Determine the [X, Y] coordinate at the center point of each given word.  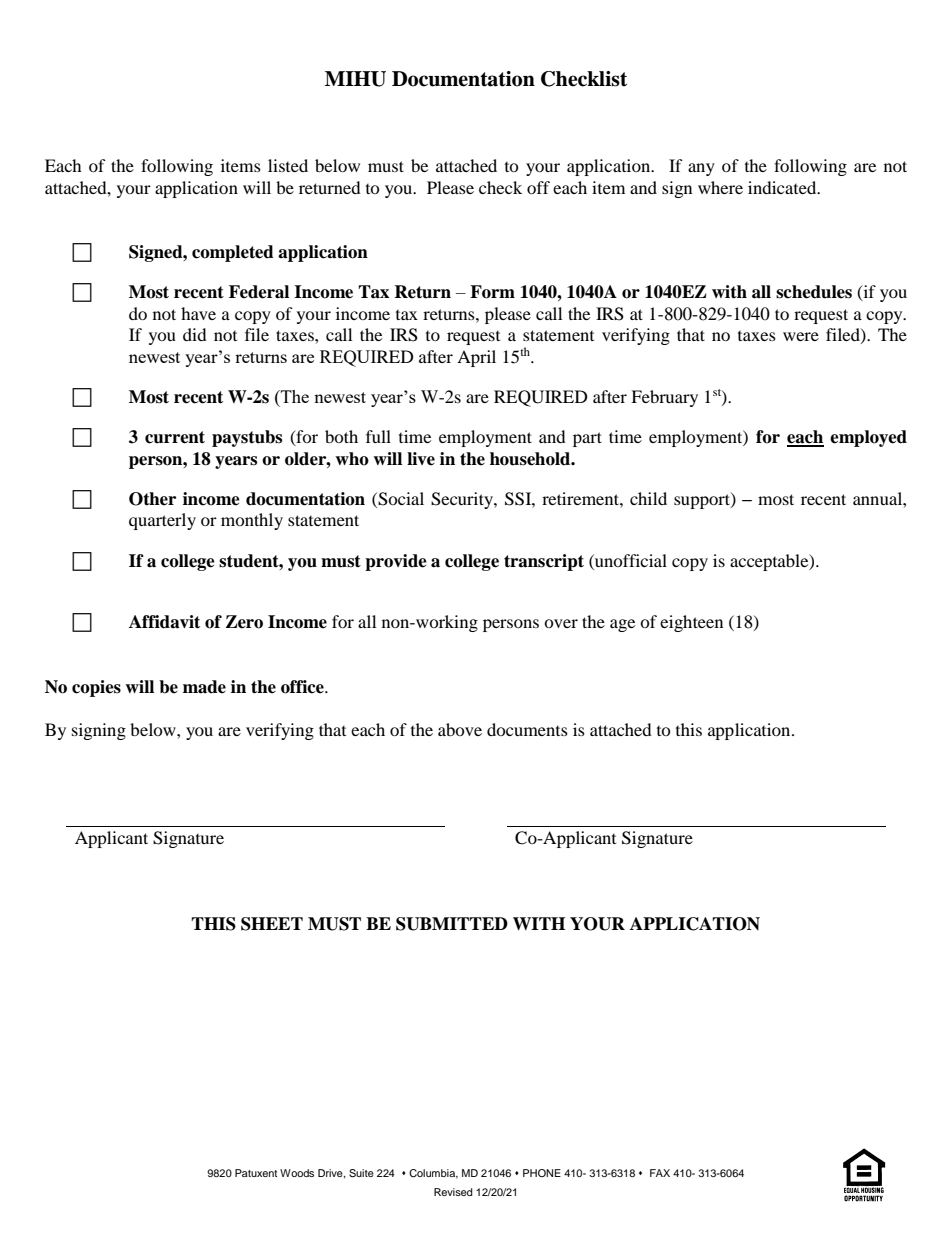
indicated [783, 187]
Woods [297, 1173]
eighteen [691, 623]
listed [288, 165]
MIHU [355, 79]
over [561, 623]
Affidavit [164, 622]
